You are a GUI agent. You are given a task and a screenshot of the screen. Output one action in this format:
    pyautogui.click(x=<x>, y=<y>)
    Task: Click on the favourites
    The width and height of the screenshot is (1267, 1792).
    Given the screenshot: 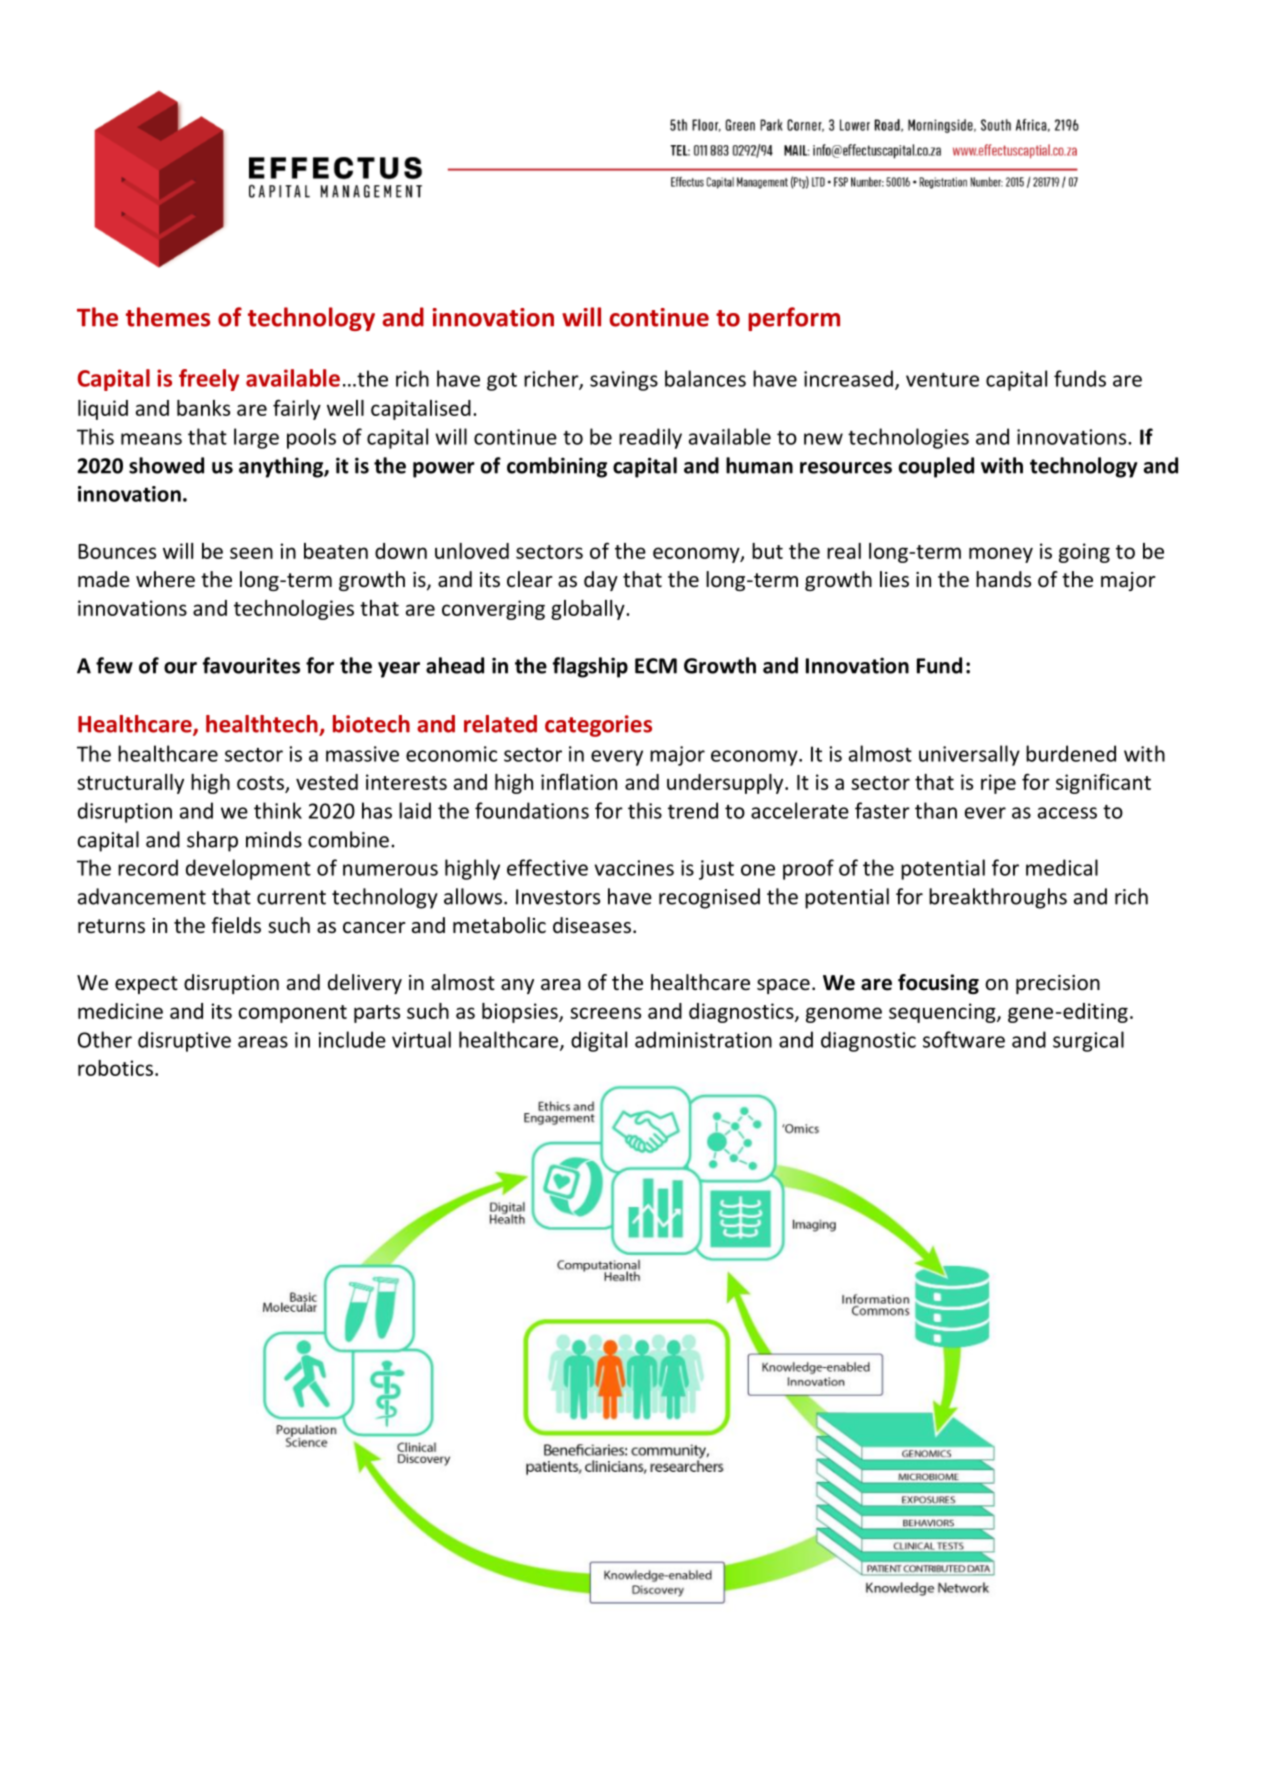 What is the action you would take?
    pyautogui.click(x=251, y=665)
